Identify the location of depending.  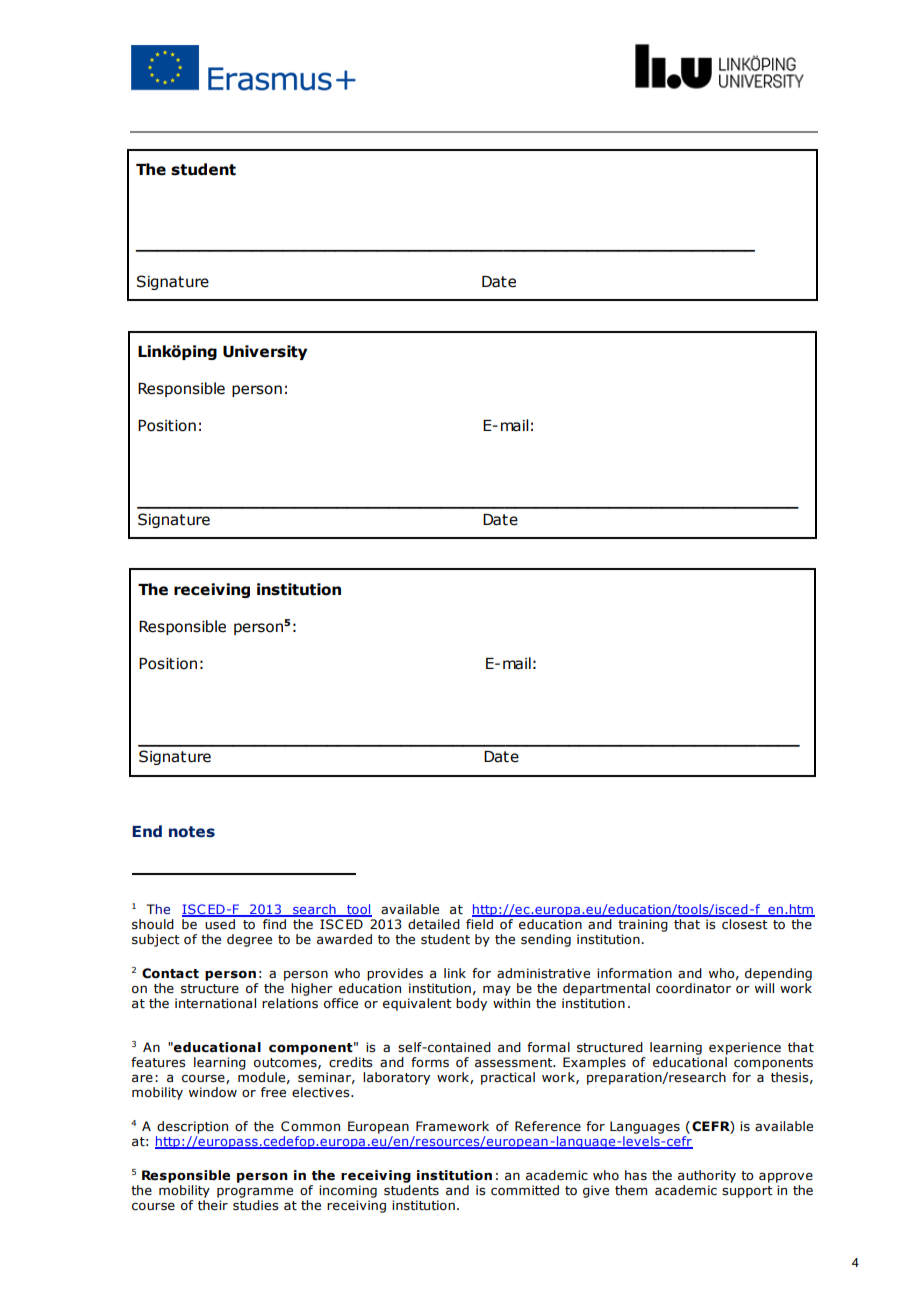
(778, 974).
